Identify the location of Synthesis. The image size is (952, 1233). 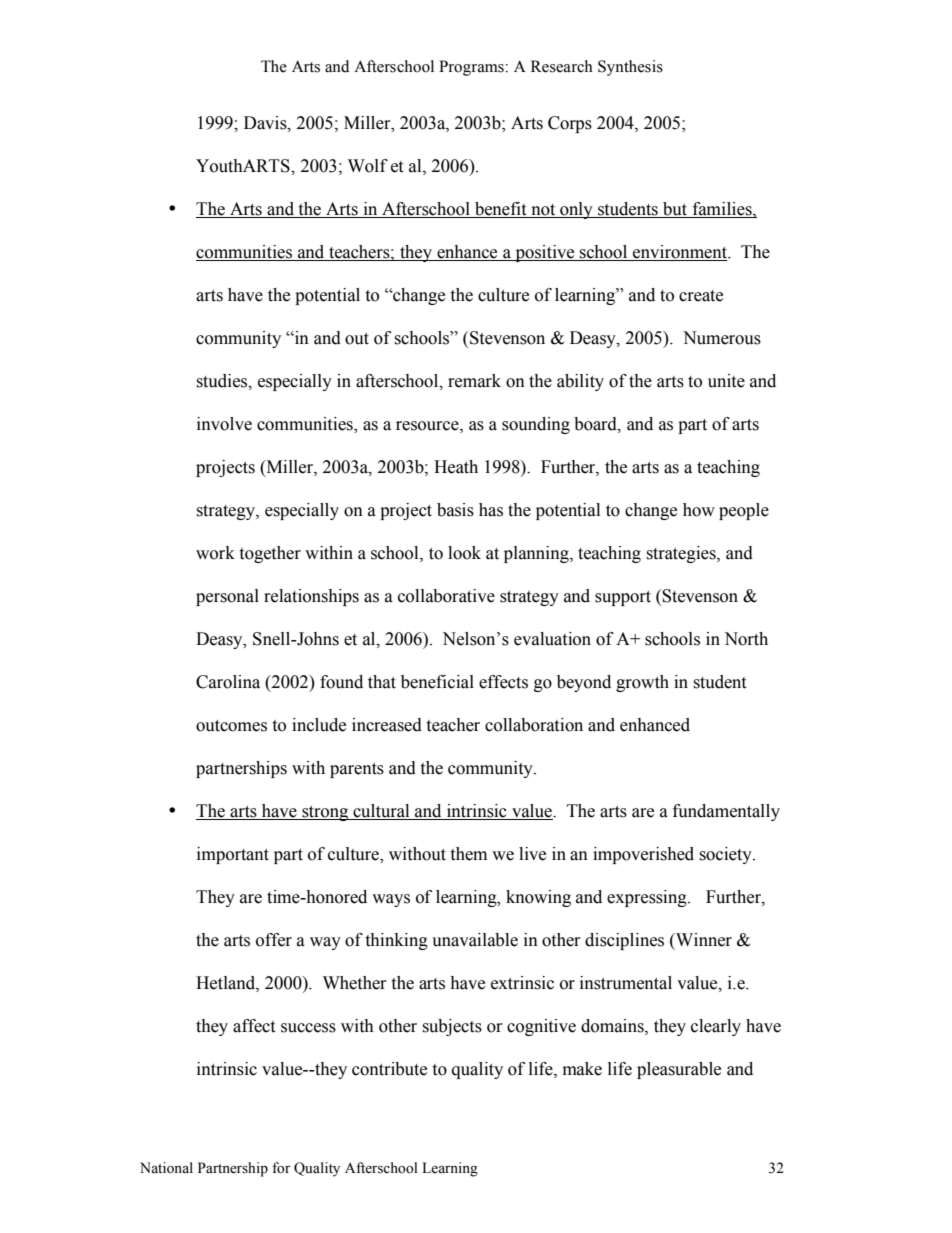
(630, 68).
